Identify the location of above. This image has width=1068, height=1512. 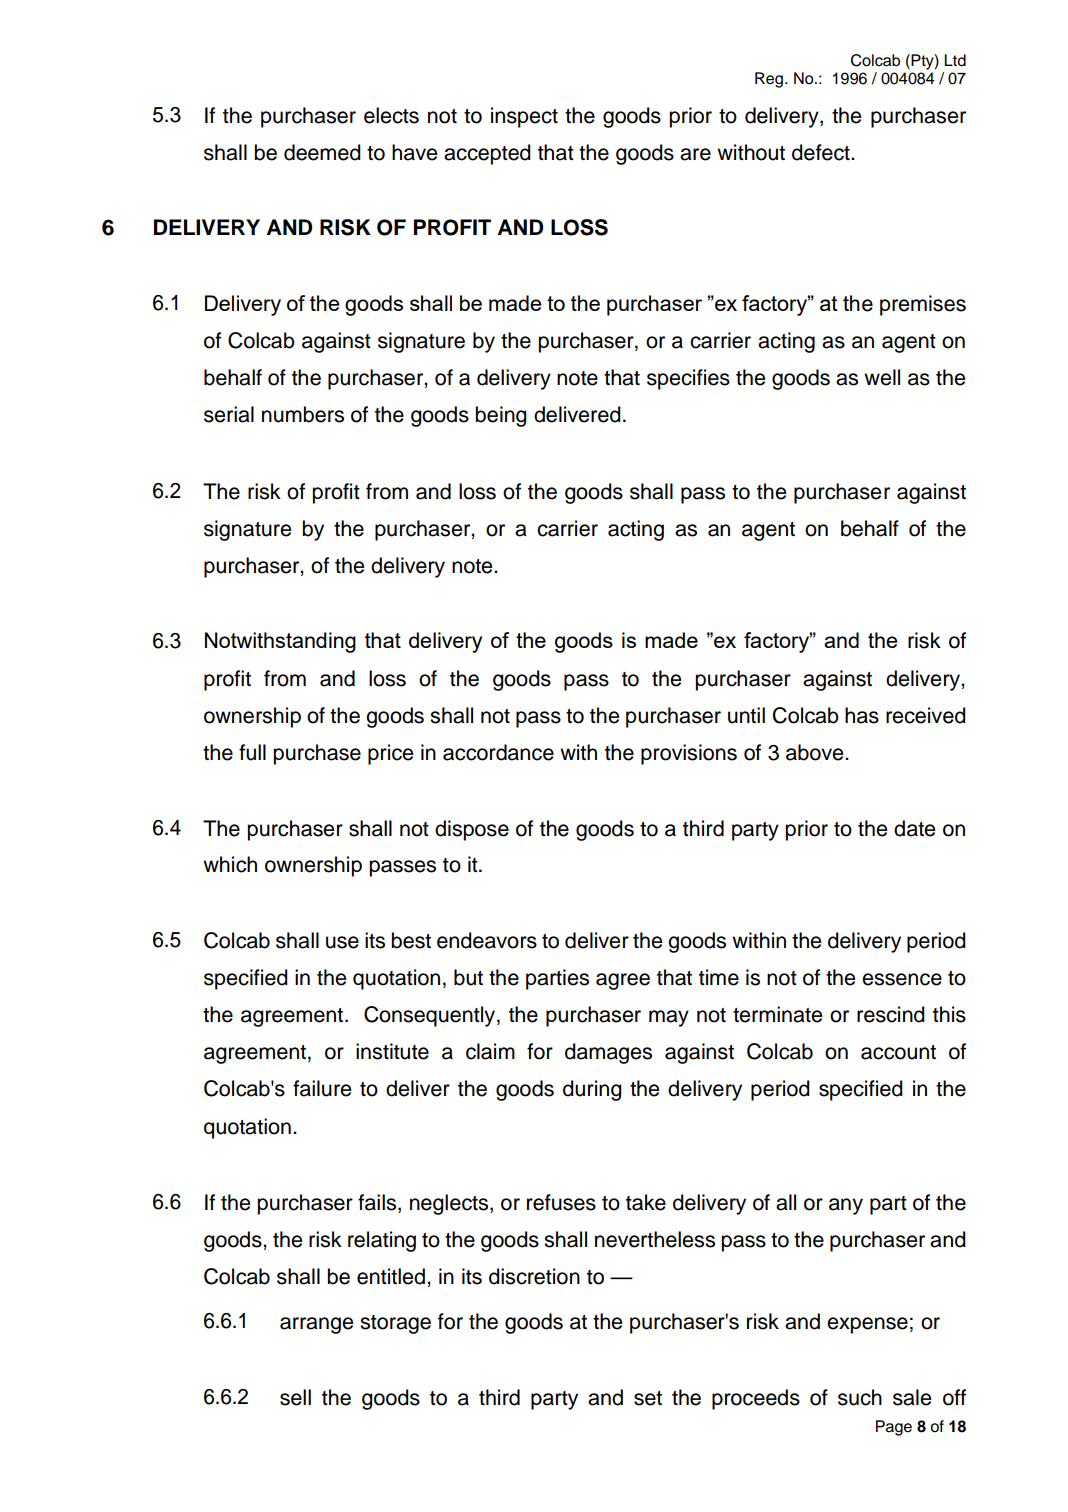
(816, 752).
